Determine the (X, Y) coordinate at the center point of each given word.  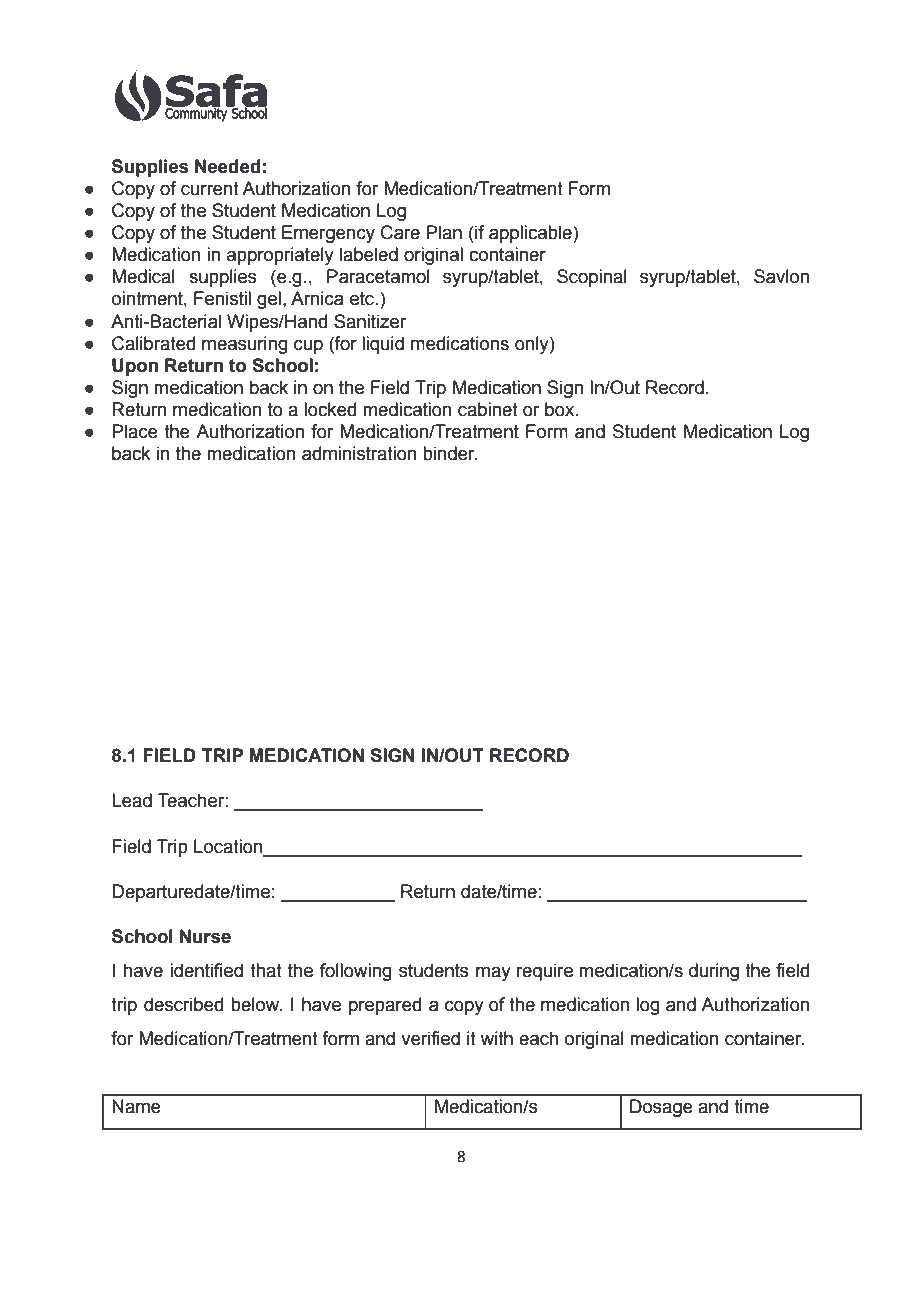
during (714, 972)
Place (135, 431)
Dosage (661, 1108)
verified (430, 1038)
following (356, 972)
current (210, 189)
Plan (444, 232)
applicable (531, 234)
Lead (132, 800)
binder (450, 453)
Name (136, 1106)
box (561, 409)
